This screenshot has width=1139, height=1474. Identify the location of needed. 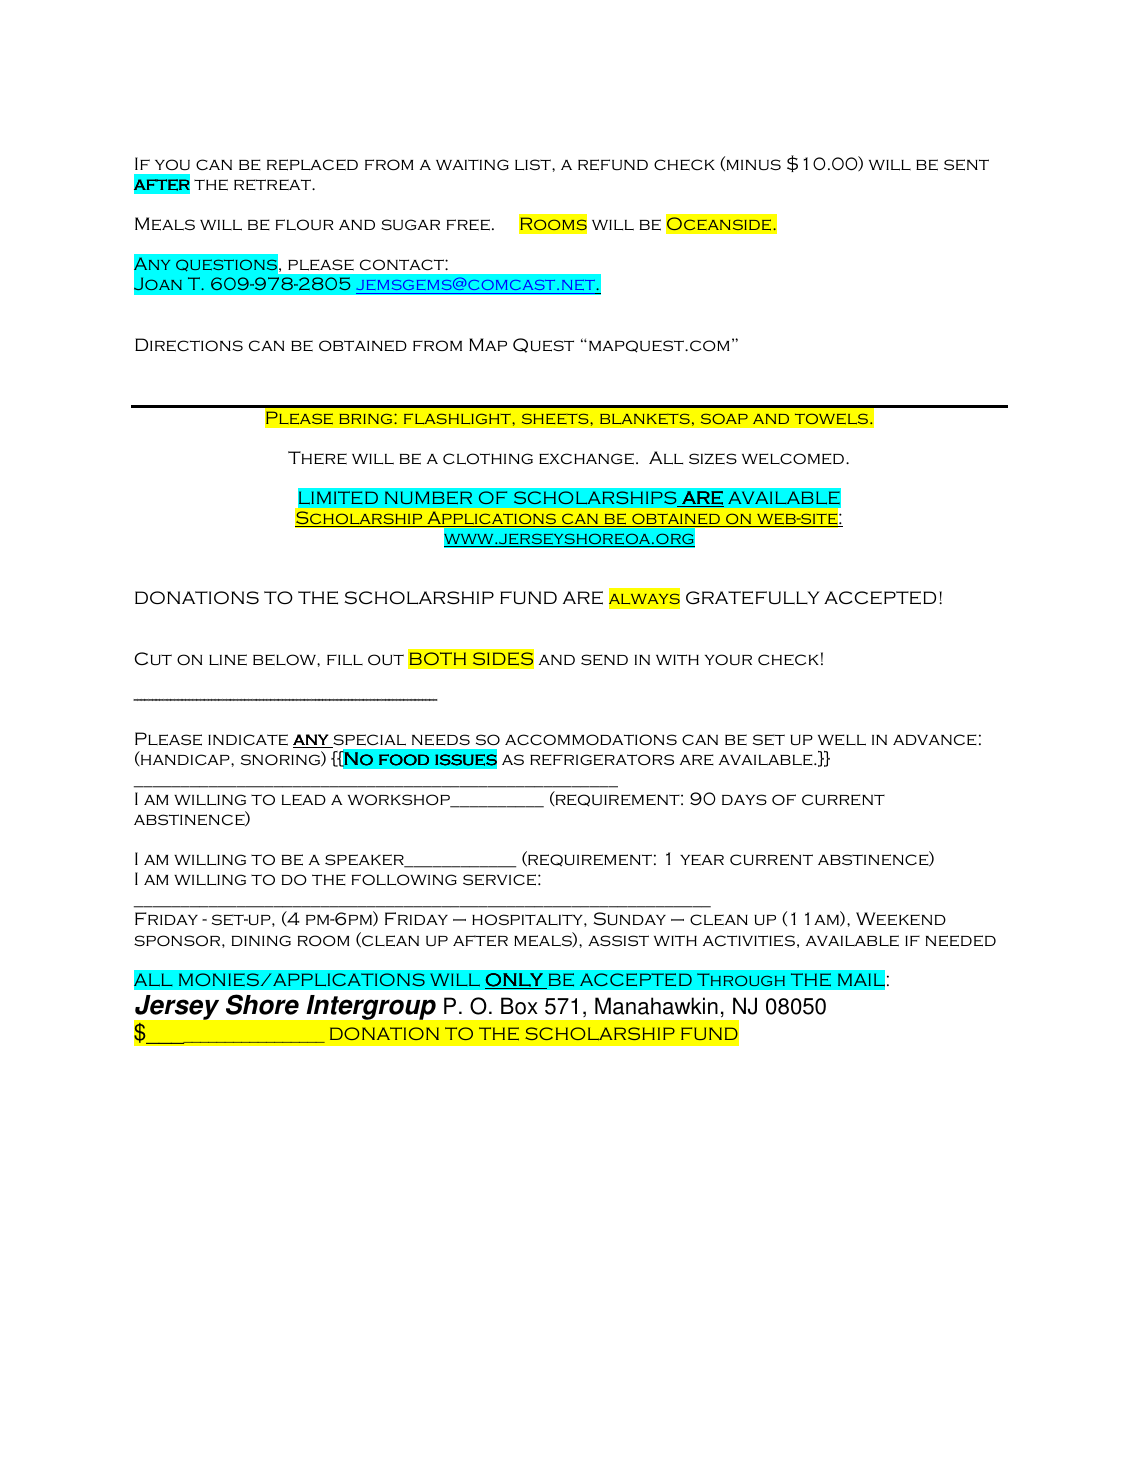
(961, 941).
